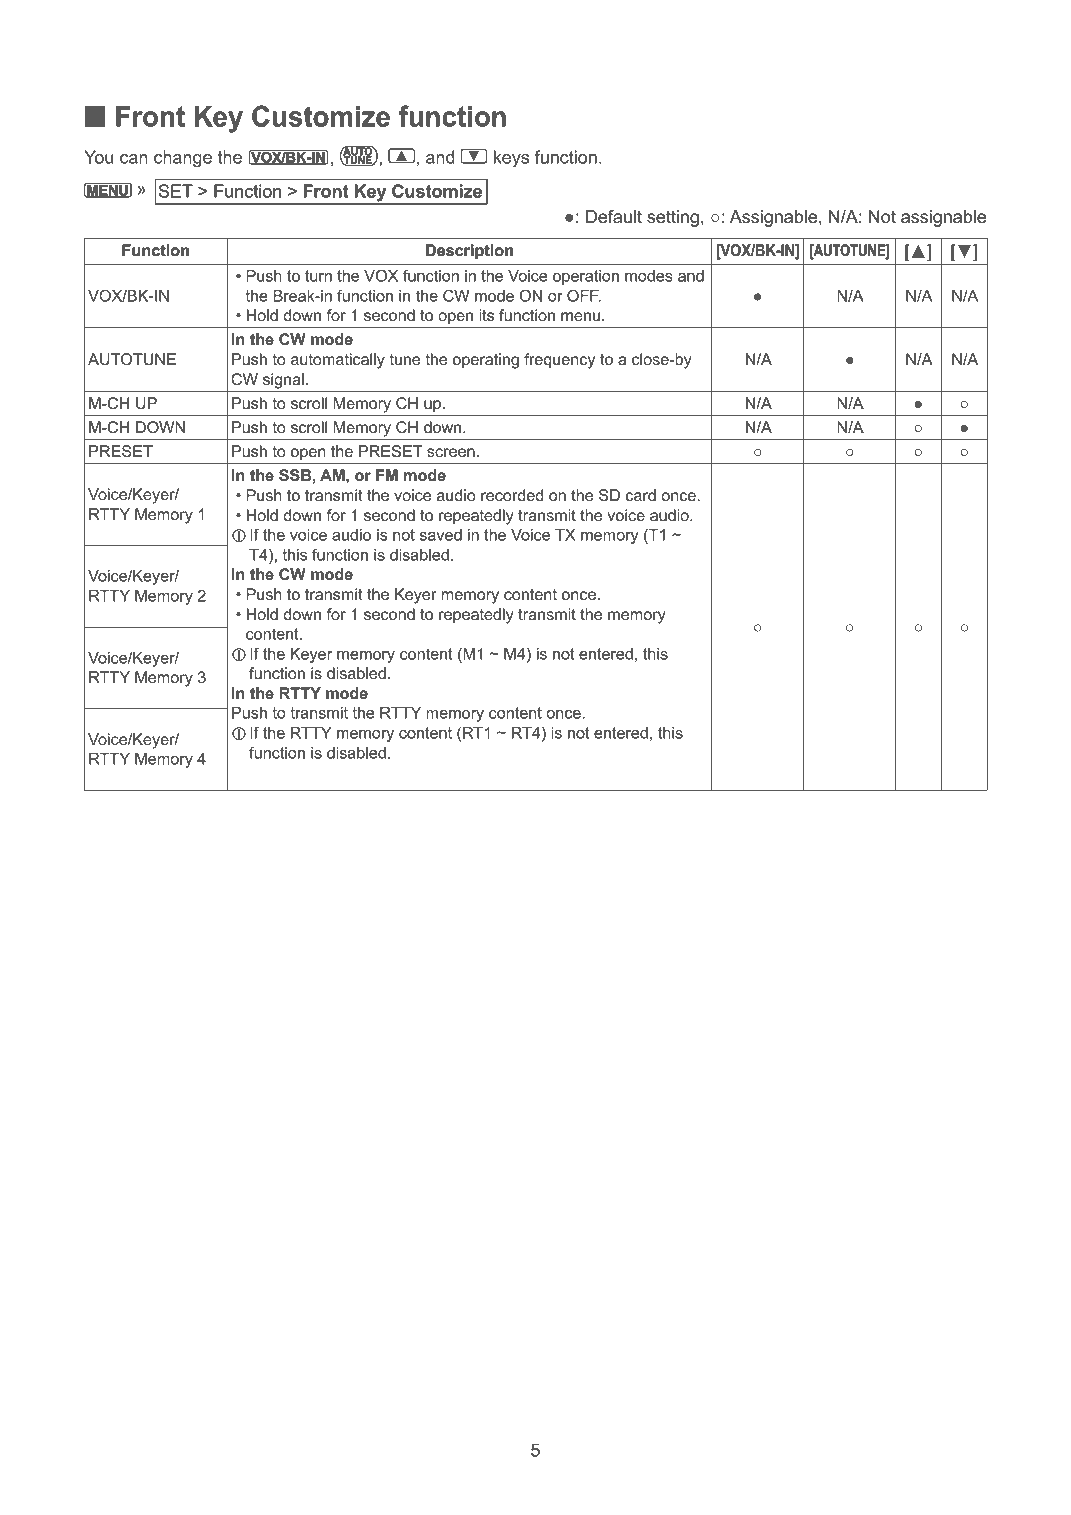 This page has height=1515, width=1071. I want to click on operating, so click(486, 361).
